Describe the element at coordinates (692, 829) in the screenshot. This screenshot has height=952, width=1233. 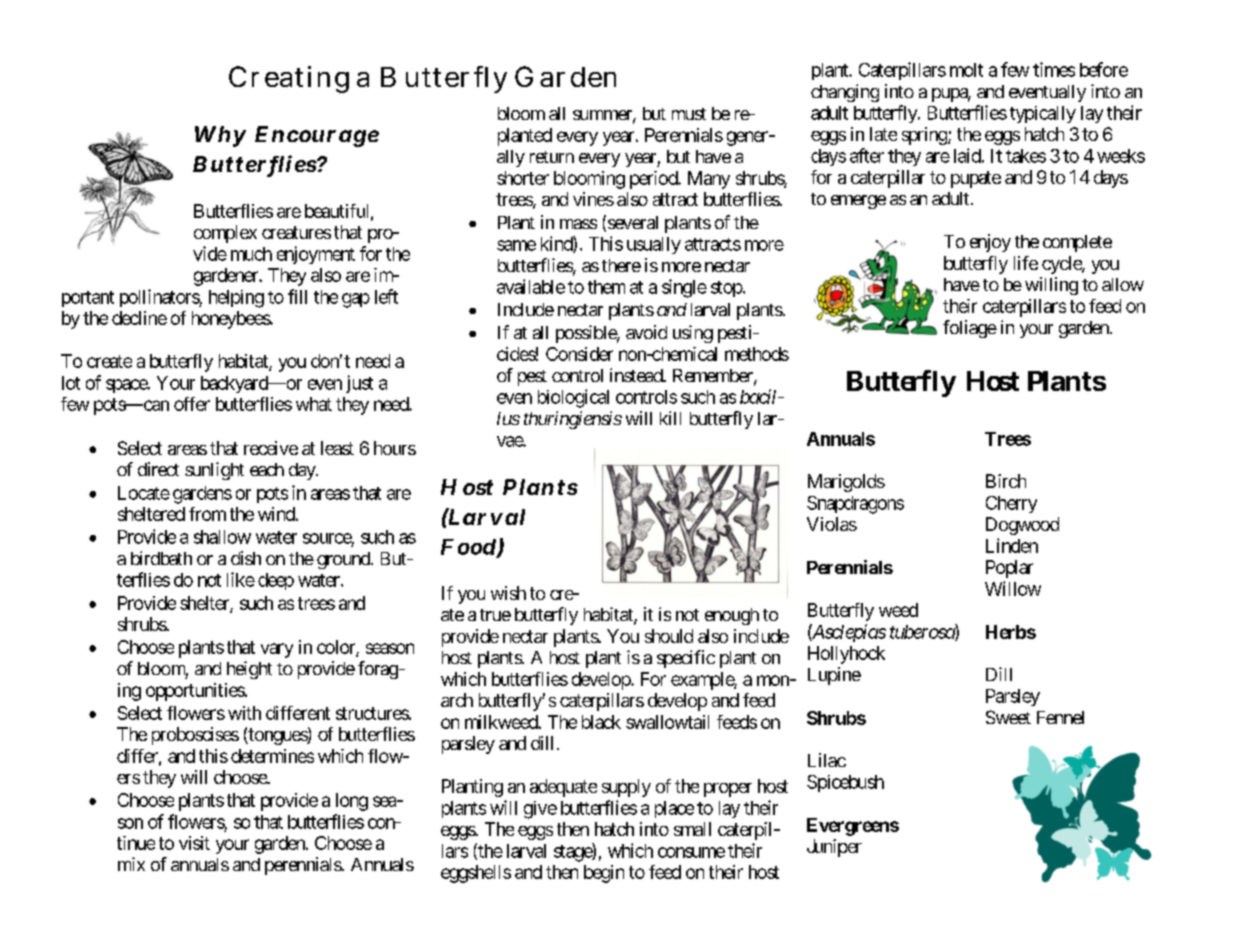
I see `small` at that location.
